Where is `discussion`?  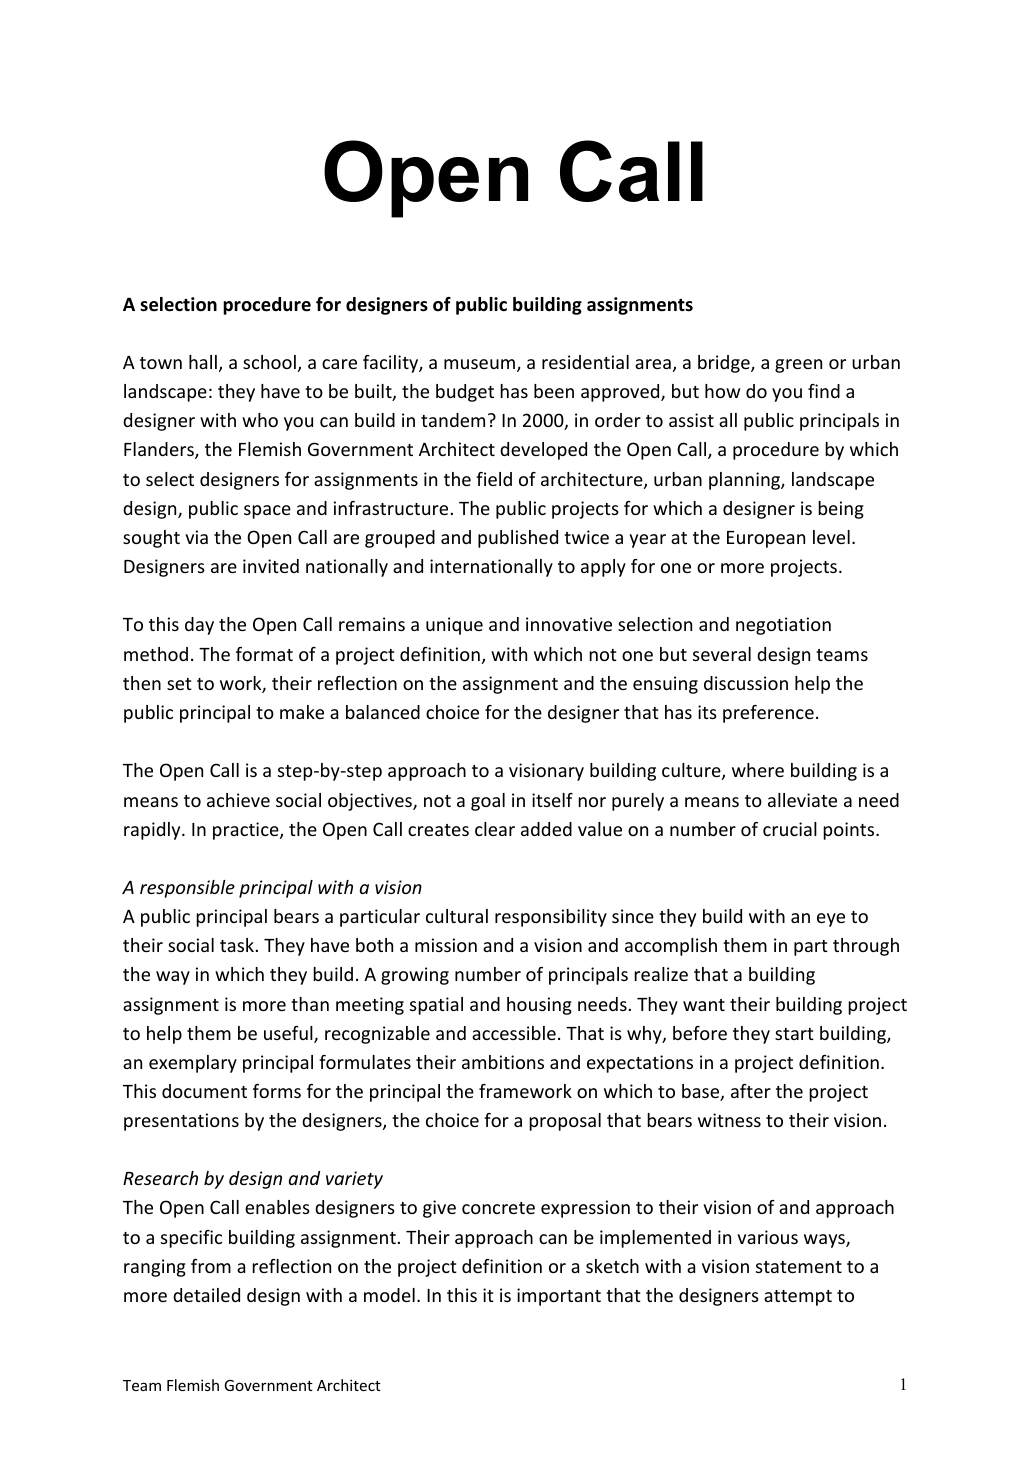 discussion is located at coordinates (746, 683).
